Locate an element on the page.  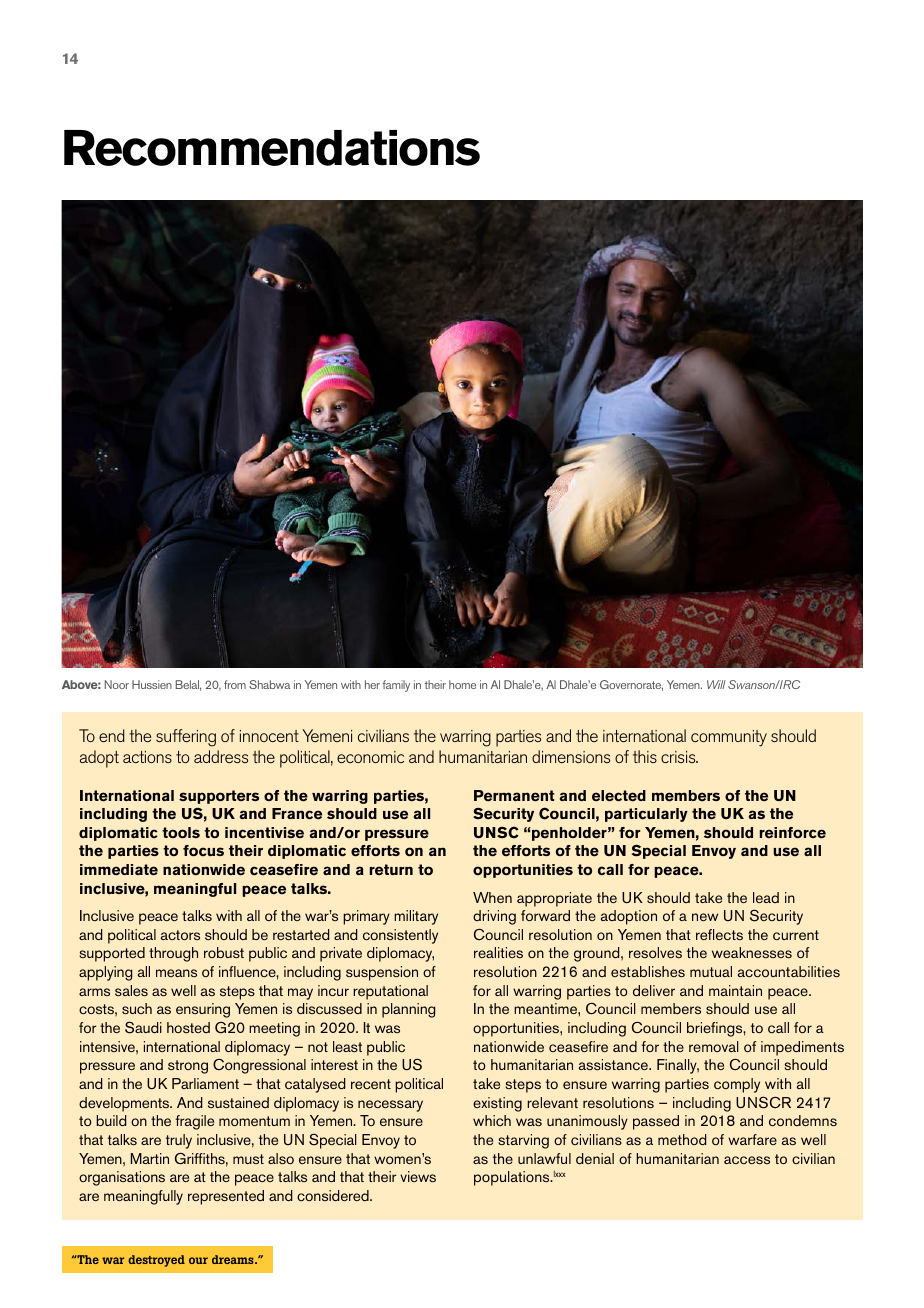
home is located at coordinates (462, 684).
